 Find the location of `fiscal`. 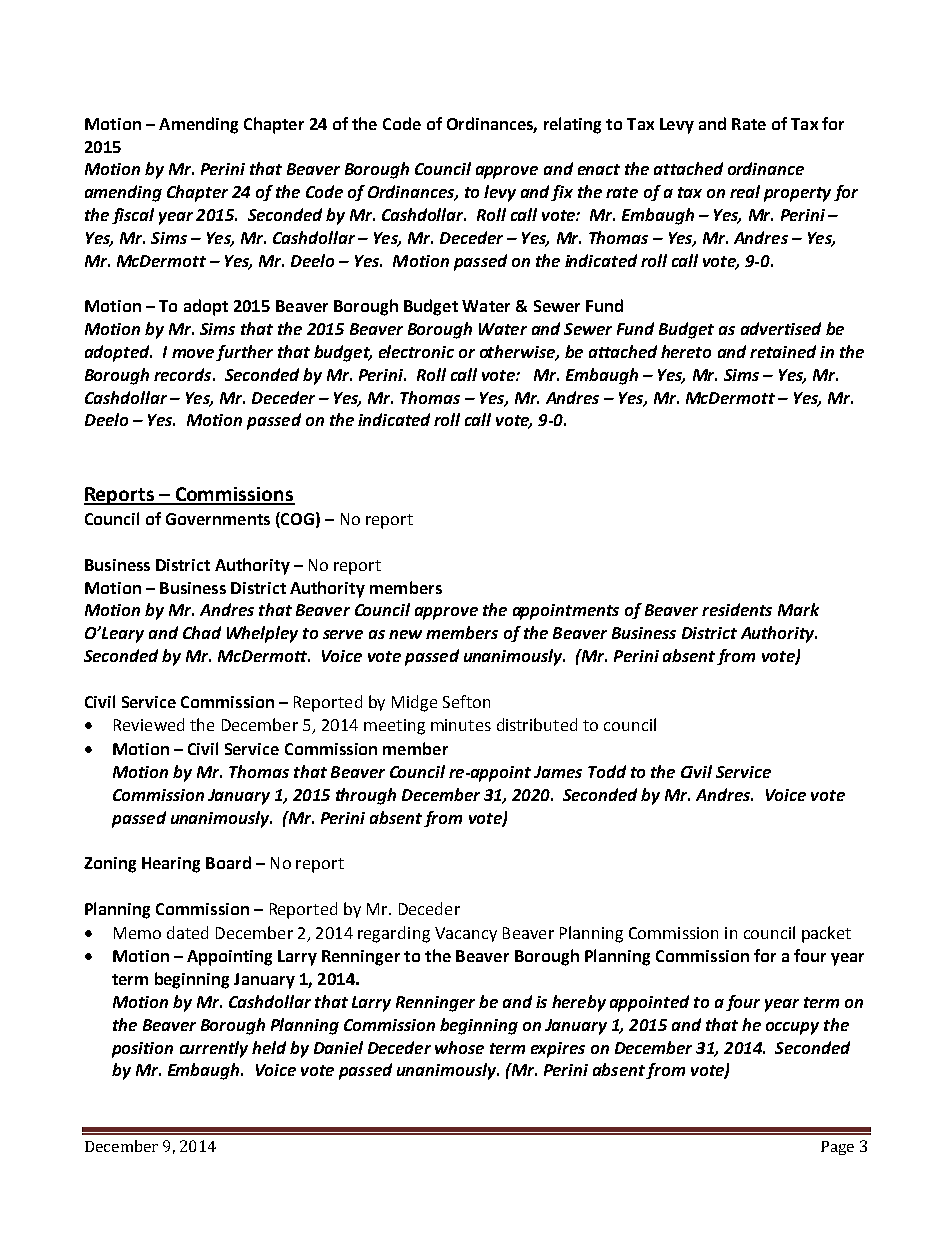

fiscal is located at coordinates (133, 216).
